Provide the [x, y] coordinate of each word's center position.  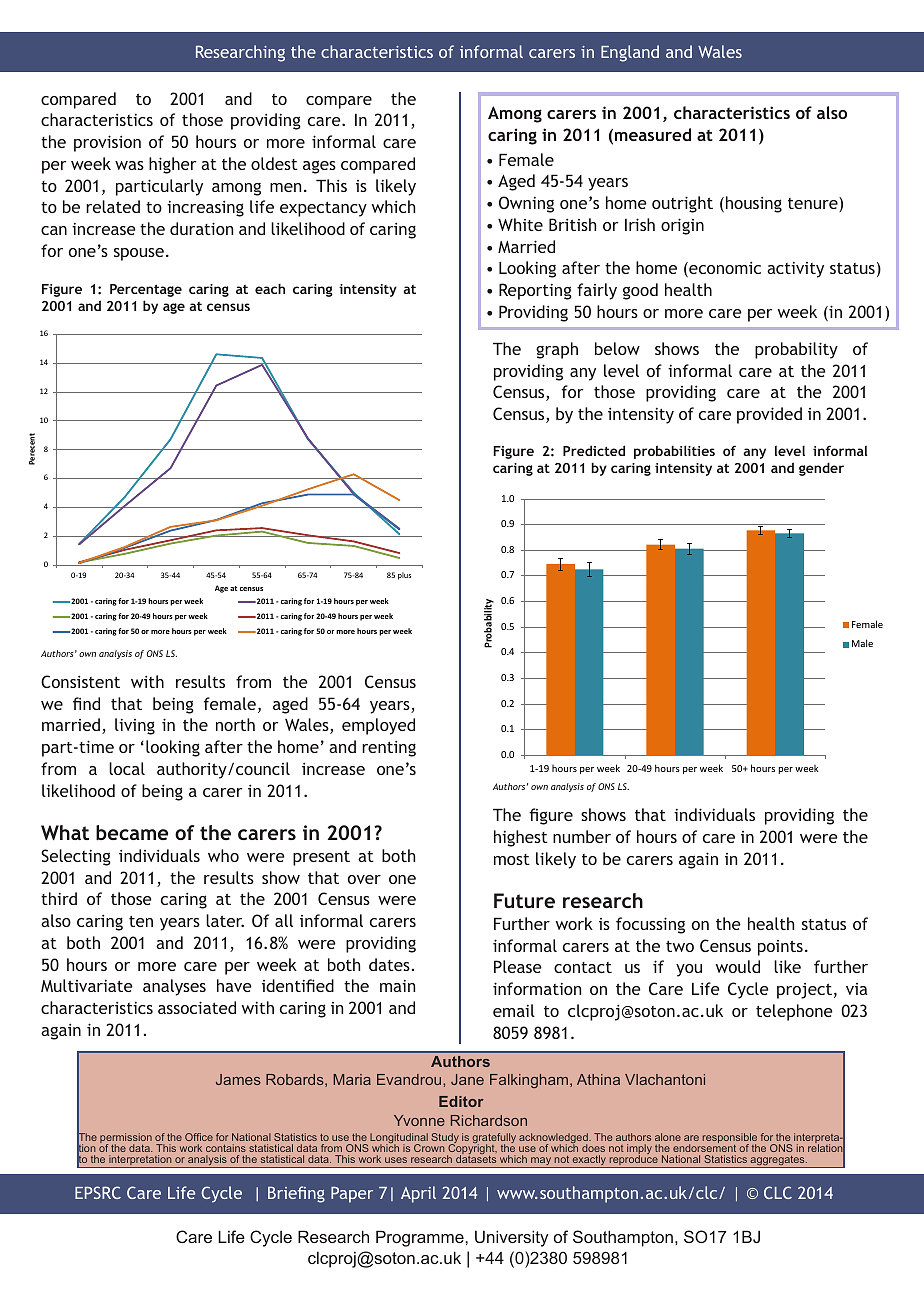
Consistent [80, 681]
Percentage [146, 290]
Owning [526, 204]
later [225, 920]
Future [524, 900]
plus [404, 576]
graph [557, 350]
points [780, 948]
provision [107, 143]
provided [769, 415]
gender [821, 469]
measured [653, 134]
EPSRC [98, 1192]
